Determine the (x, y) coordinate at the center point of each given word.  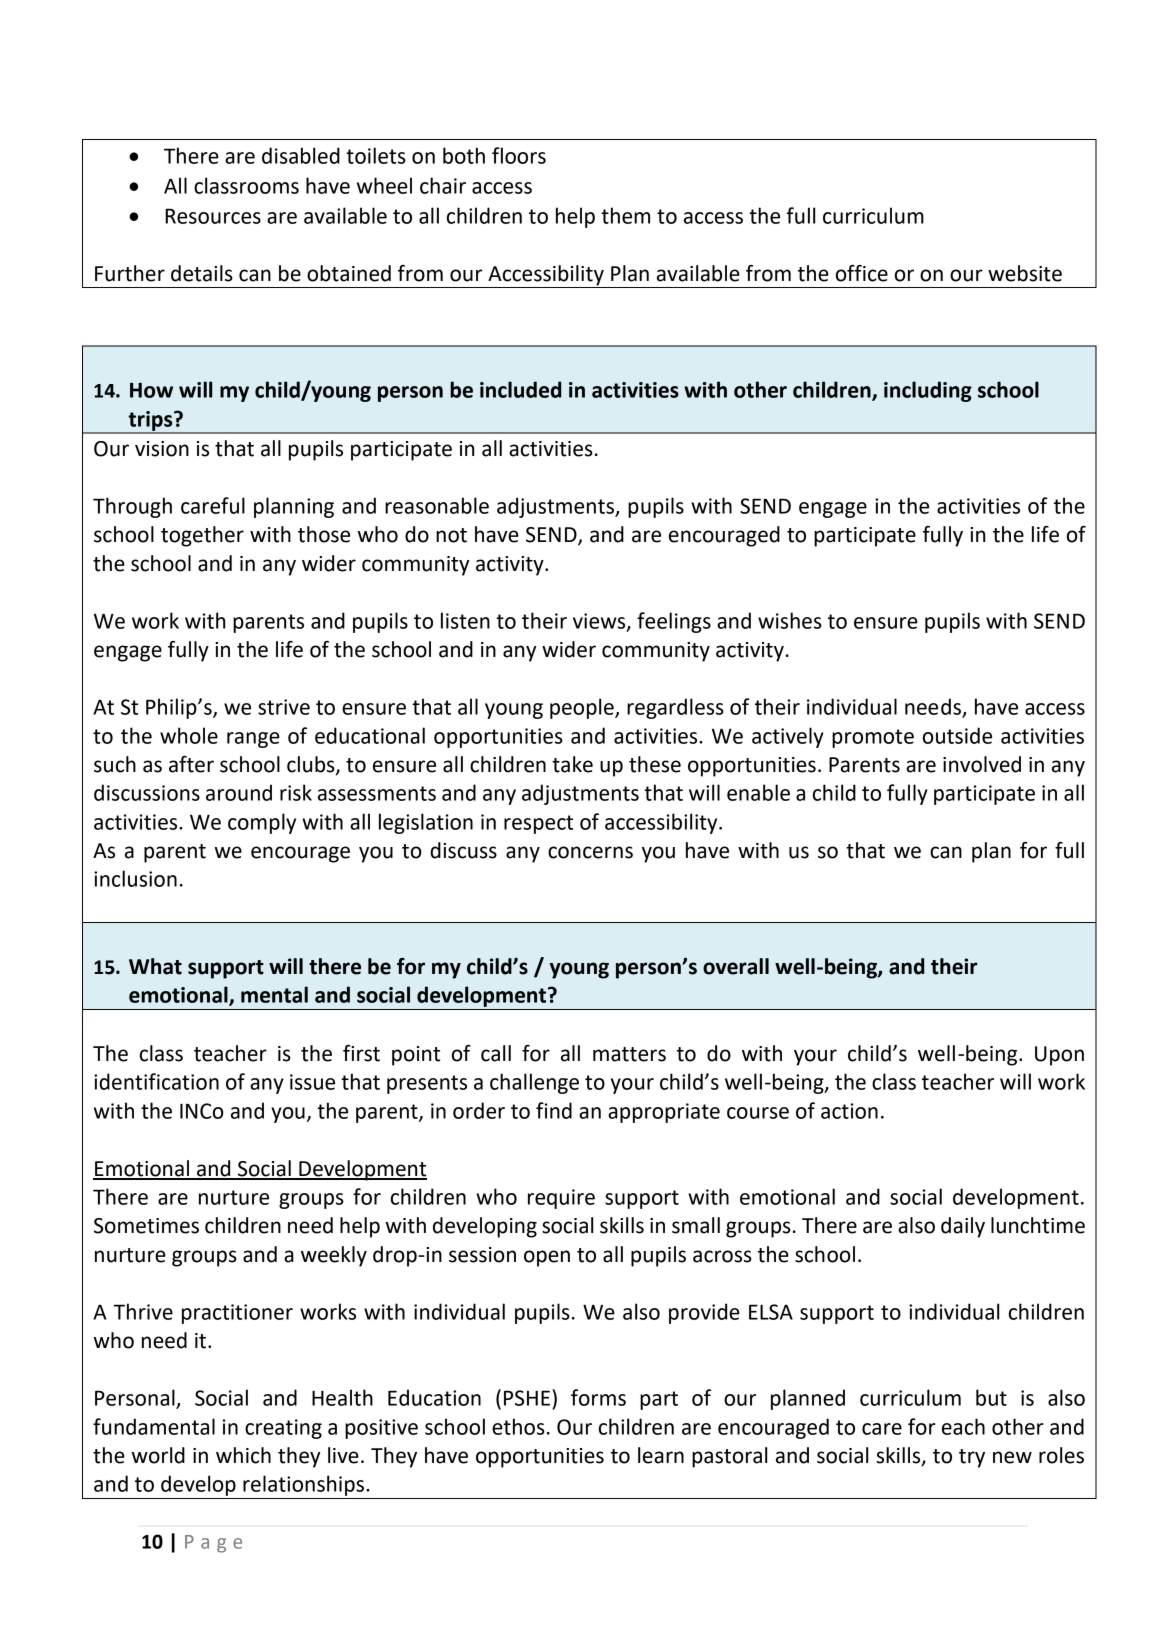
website (1025, 273)
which (243, 1455)
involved (982, 764)
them (625, 215)
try (972, 1458)
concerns (590, 852)
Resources (213, 216)
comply (262, 823)
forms (598, 1397)
